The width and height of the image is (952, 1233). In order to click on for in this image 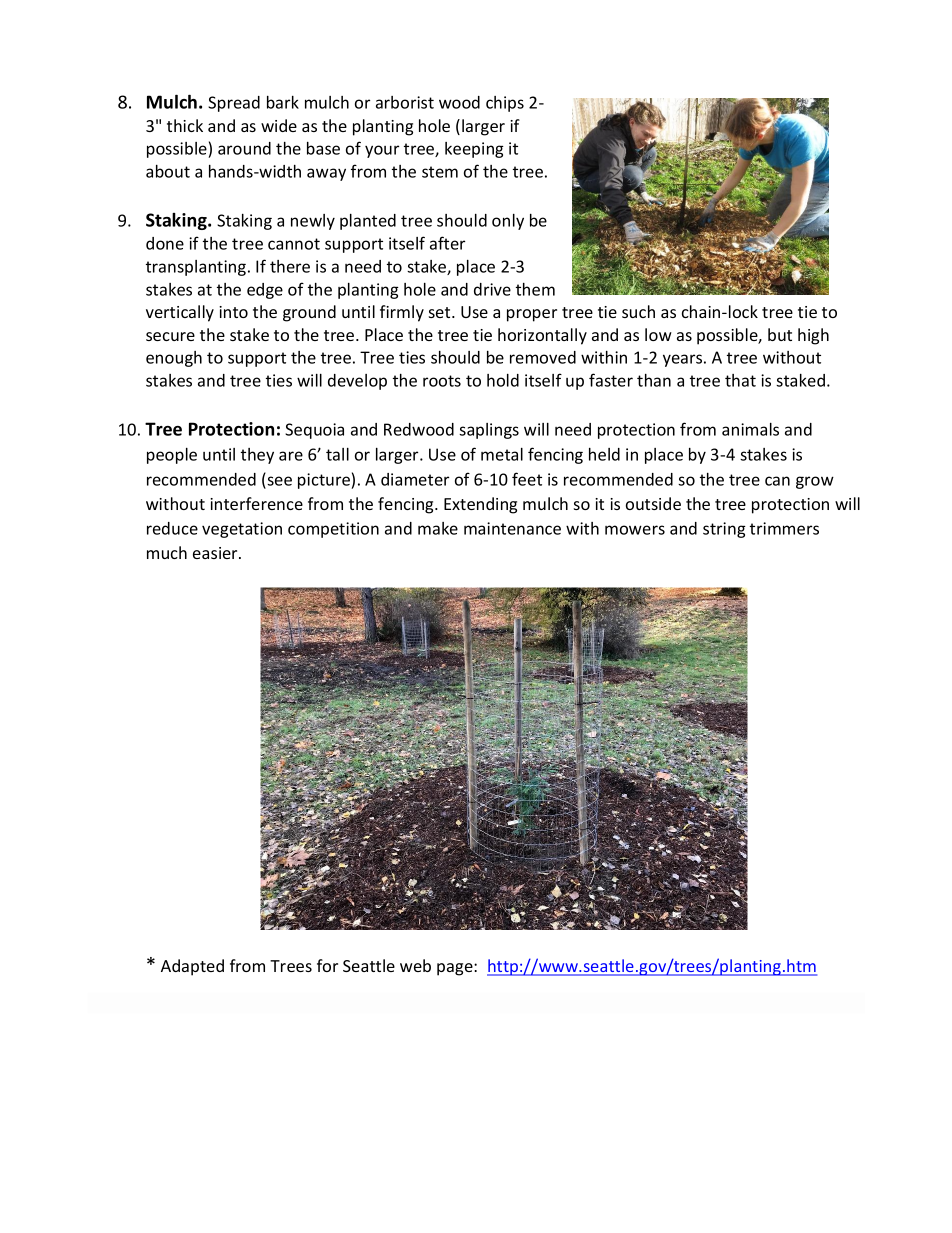, I will do `click(327, 965)`.
